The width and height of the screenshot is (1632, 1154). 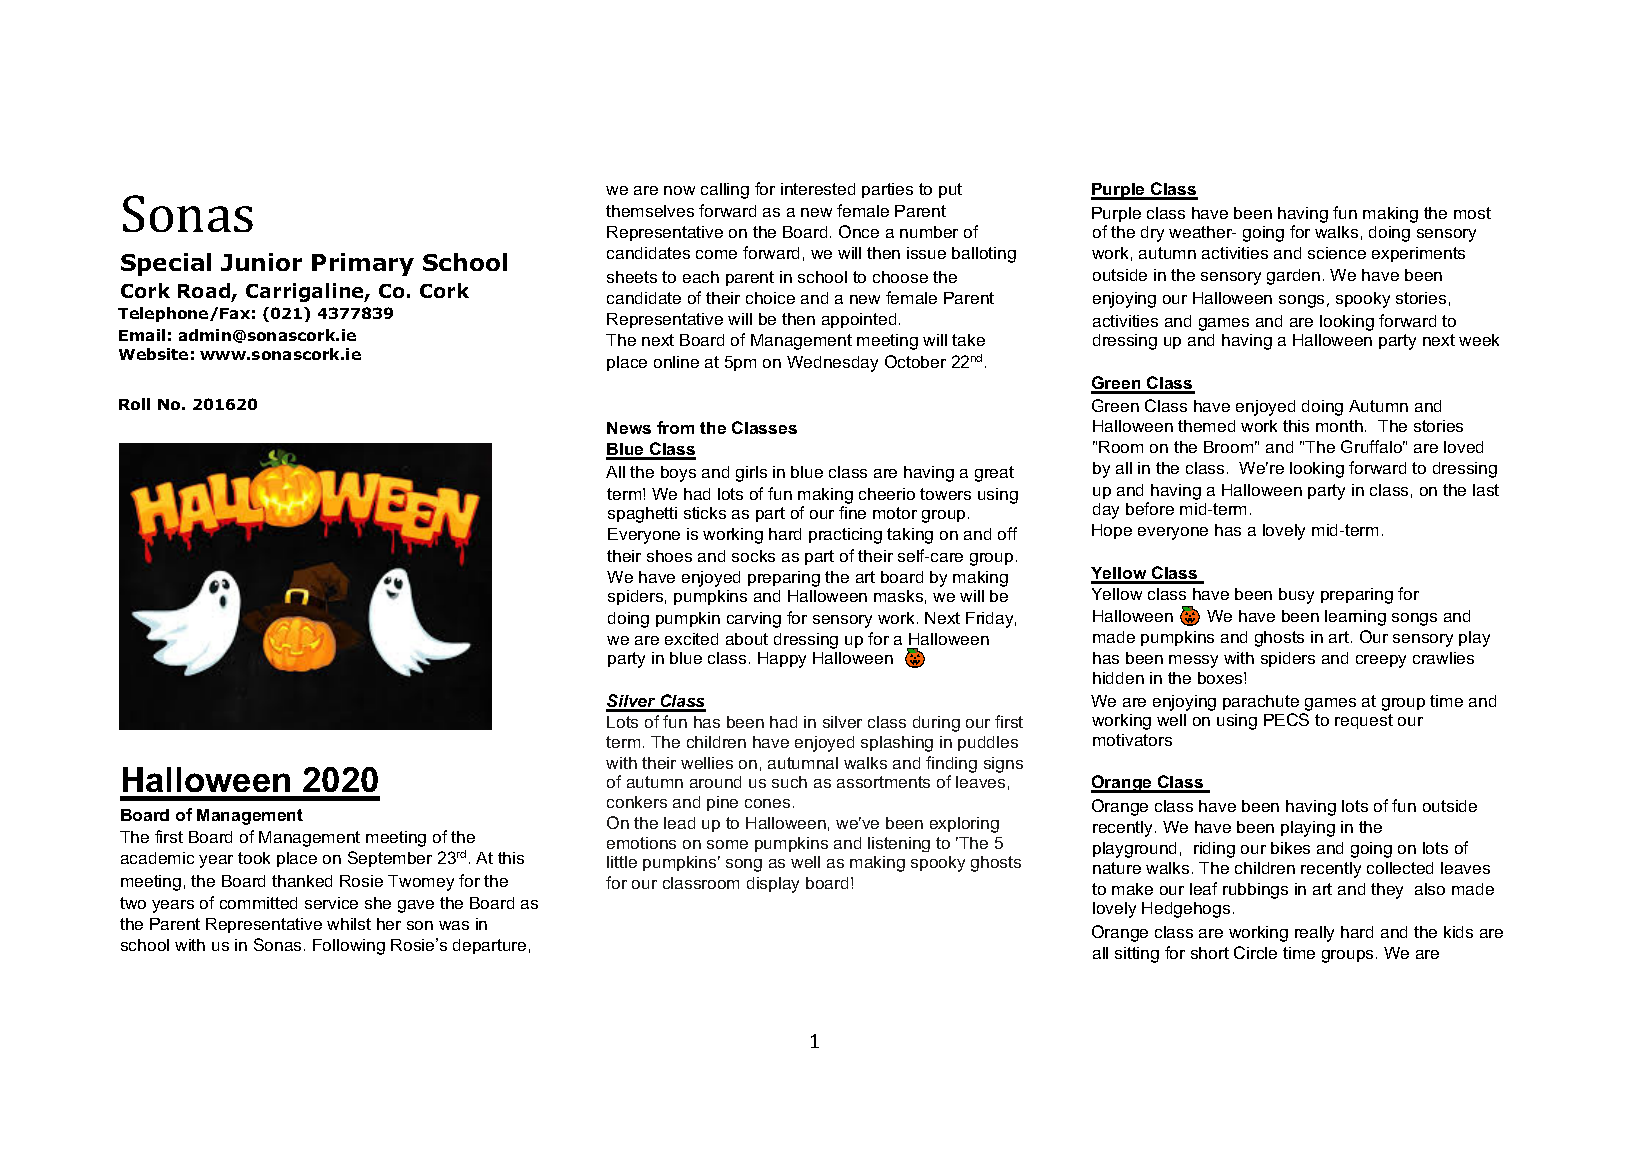 What do you see at coordinates (622, 862) in the screenshot?
I see `little` at bounding box center [622, 862].
